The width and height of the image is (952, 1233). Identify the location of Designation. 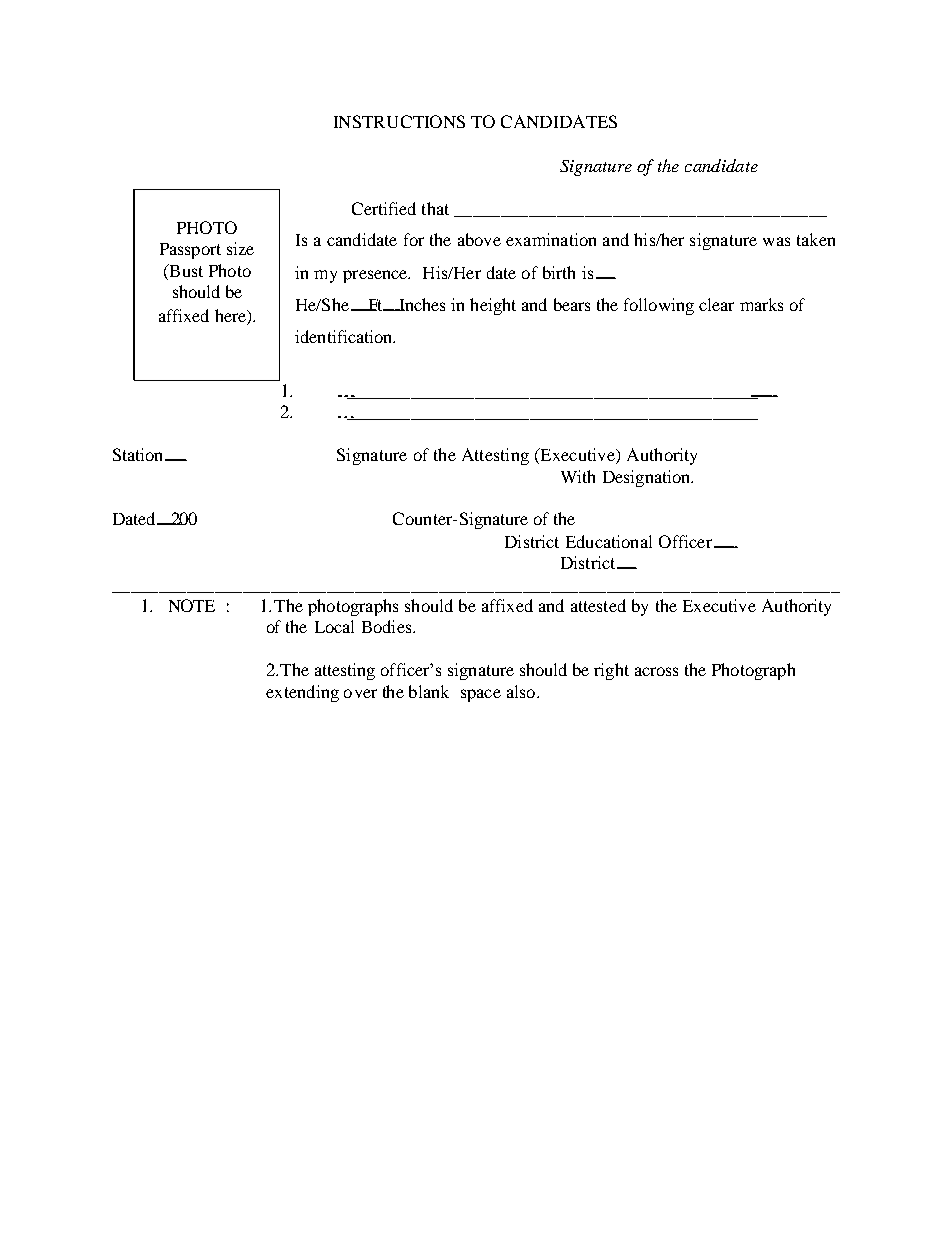
(647, 478).
